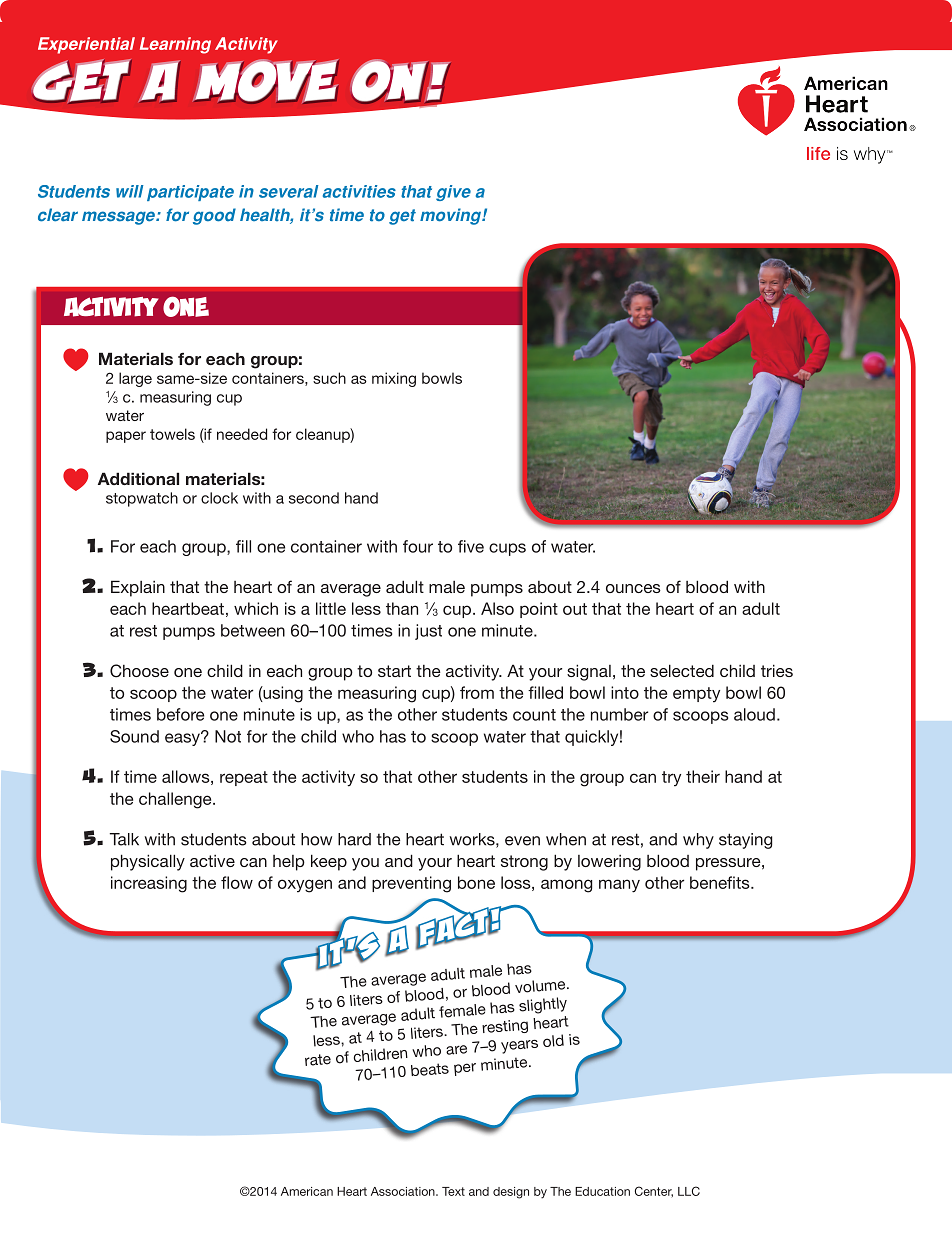  I want to click on give, so click(453, 193).
